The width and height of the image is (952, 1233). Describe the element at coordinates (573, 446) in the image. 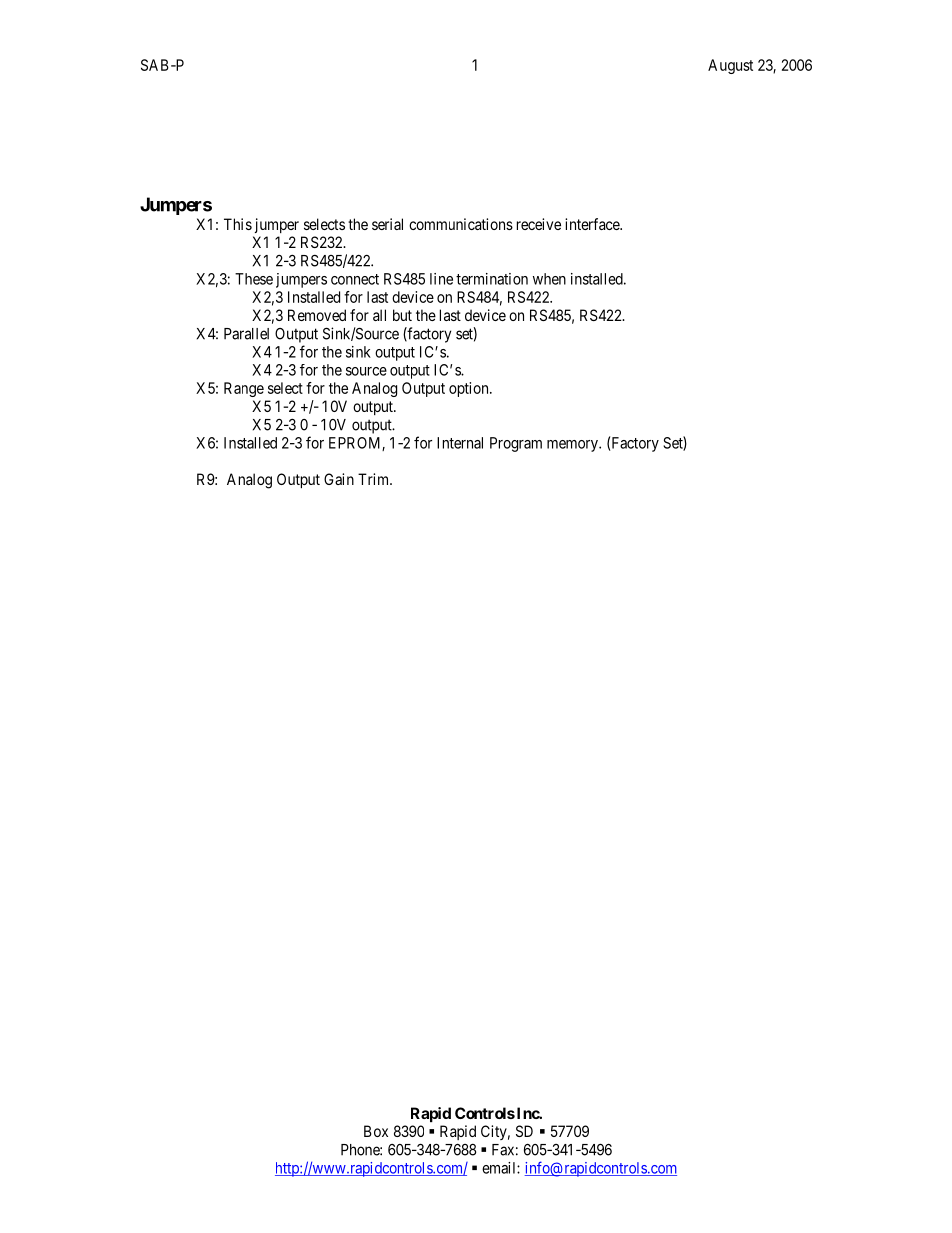

I see `memory` at that location.
